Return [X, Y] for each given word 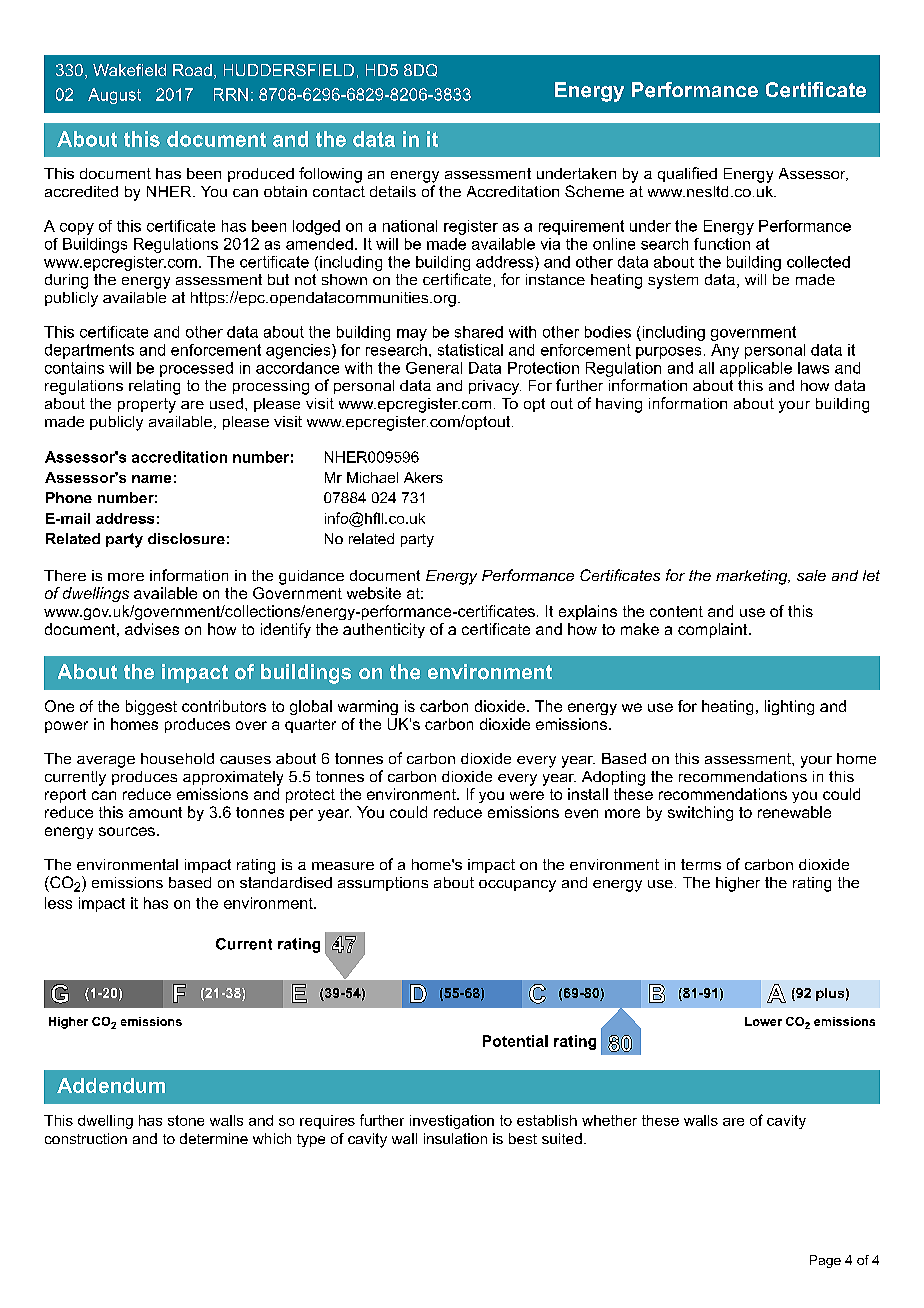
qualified [687, 174]
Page [825, 1261]
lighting [789, 707]
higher [738, 884]
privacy [495, 387]
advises [152, 629]
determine [214, 1138]
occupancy [517, 886]
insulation [455, 1138]
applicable [756, 369]
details [393, 191]
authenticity [384, 630]
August [114, 96]
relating [154, 387]
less [58, 903]
